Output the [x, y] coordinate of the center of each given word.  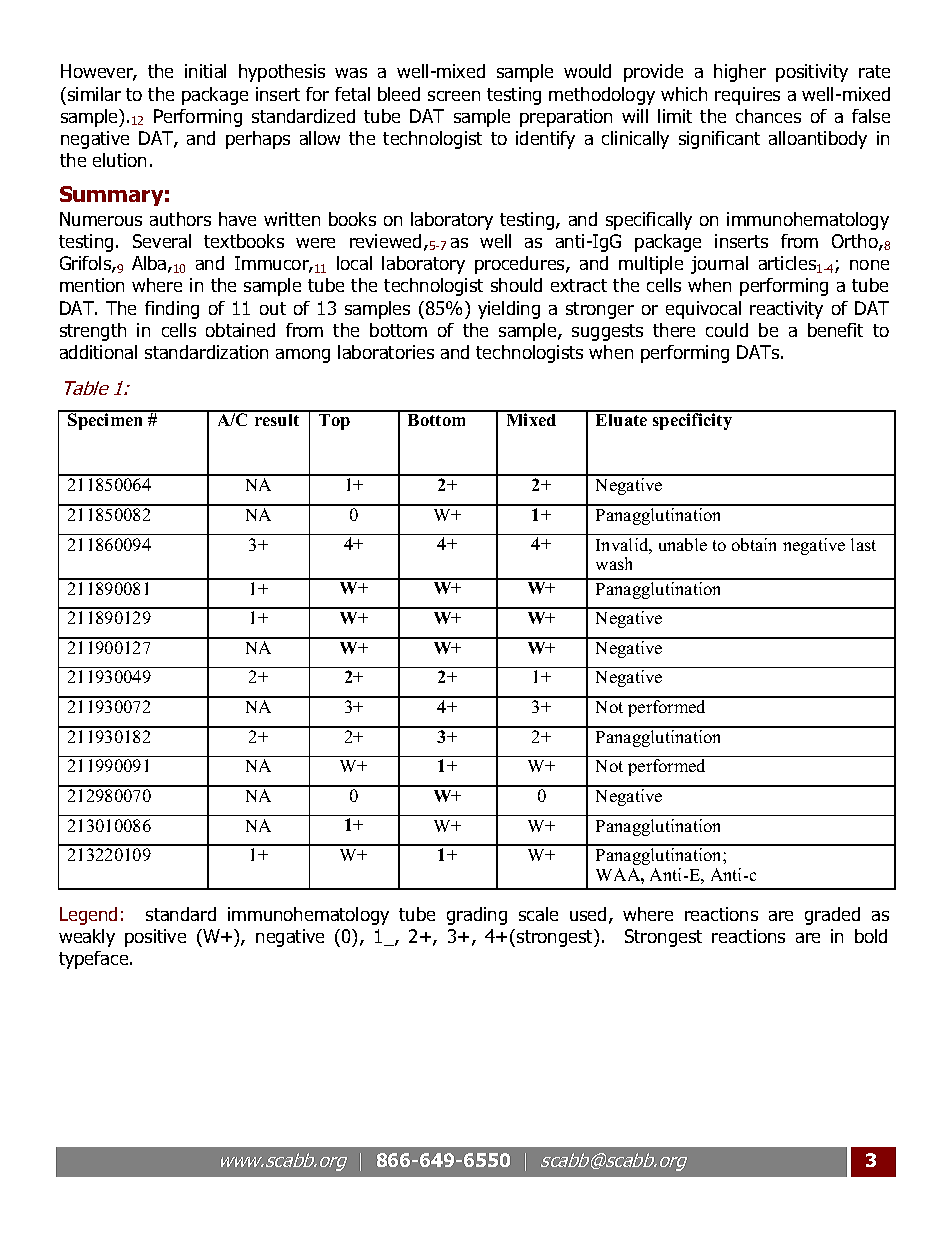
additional [98, 352]
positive [155, 938]
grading [477, 916]
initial [205, 71]
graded [832, 916]
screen [454, 96]
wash [614, 563]
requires [747, 96]
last [863, 544]
